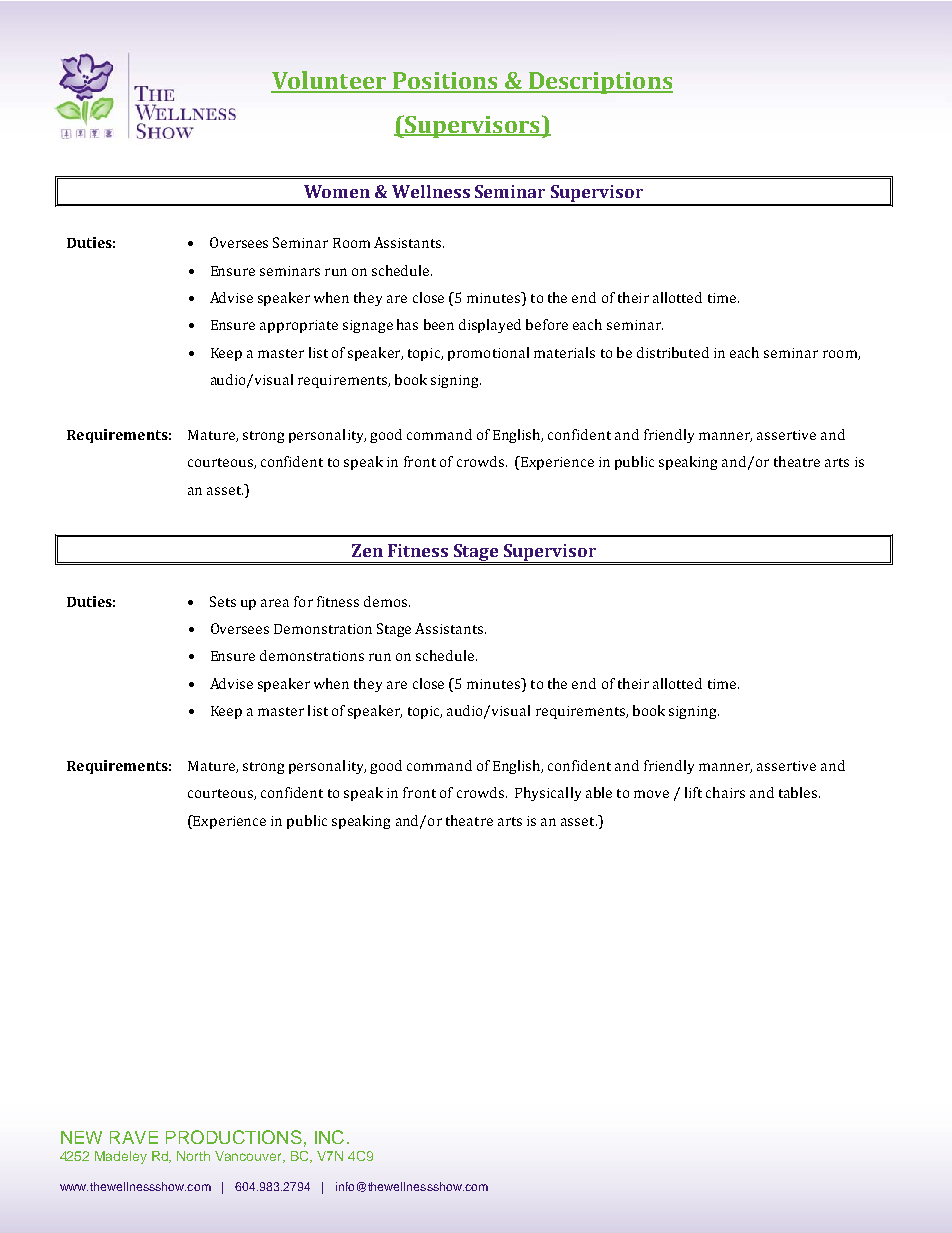 The height and width of the screenshot is (1233, 952). Describe the element at coordinates (599, 83) in the screenshot. I see `Descriptions` at that location.
